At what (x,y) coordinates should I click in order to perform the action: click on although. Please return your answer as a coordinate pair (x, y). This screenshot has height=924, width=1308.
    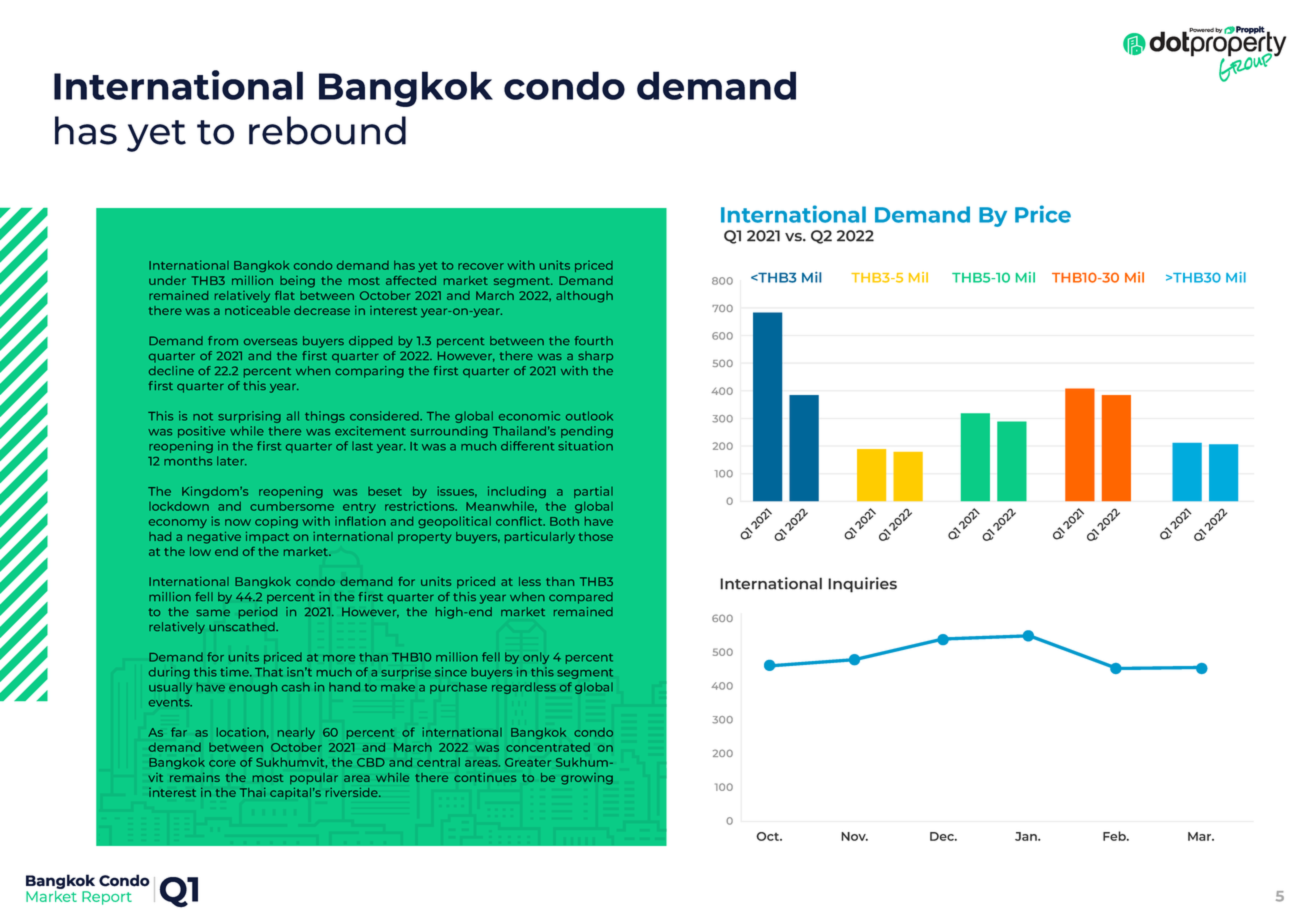
    Looking at the image, I should click on (584, 297).
